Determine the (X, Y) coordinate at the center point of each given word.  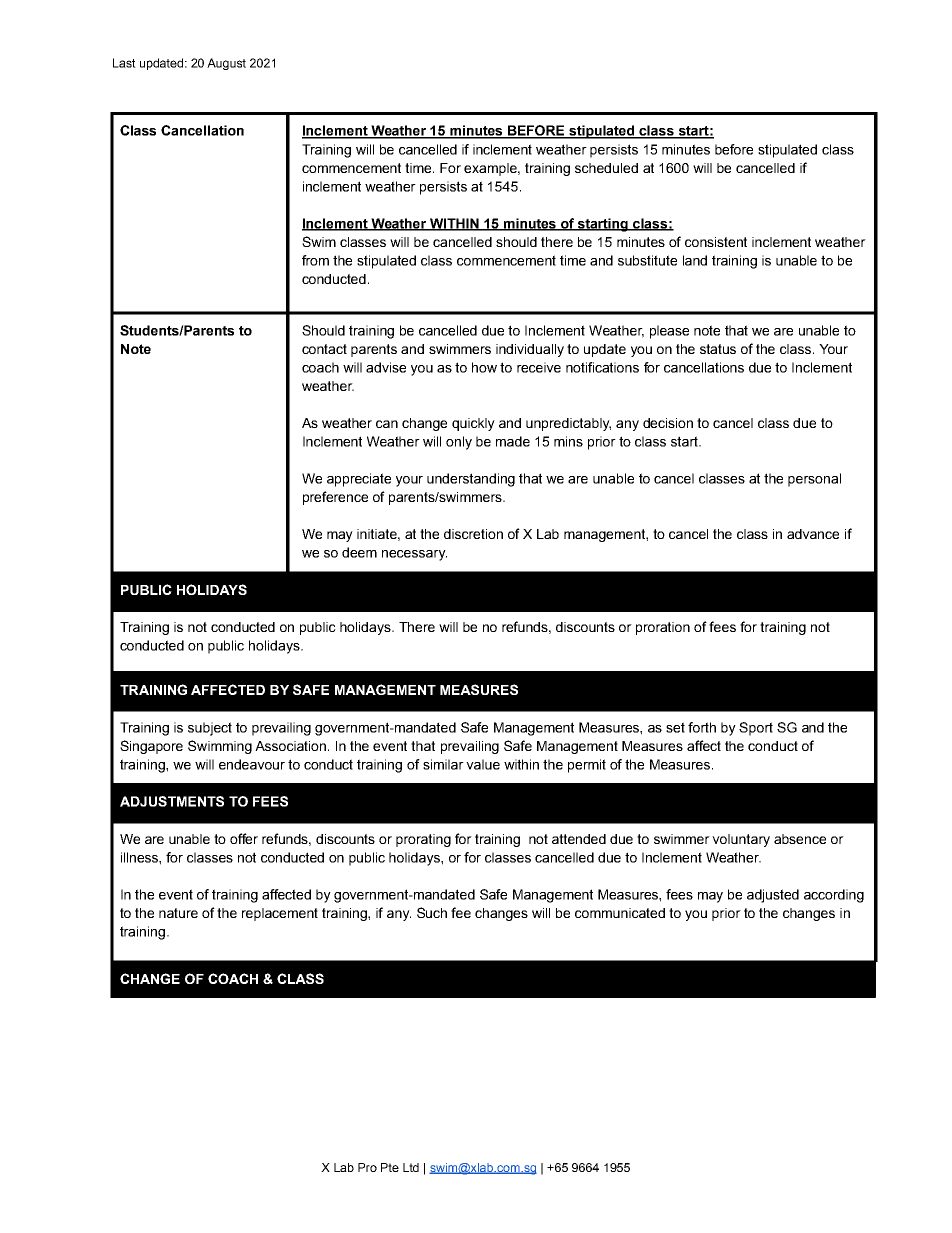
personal (814, 480)
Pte (390, 1167)
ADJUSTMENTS (172, 801)
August (226, 64)
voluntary (741, 840)
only (459, 443)
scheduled (606, 168)
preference (335, 498)
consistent (716, 242)
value (483, 764)
